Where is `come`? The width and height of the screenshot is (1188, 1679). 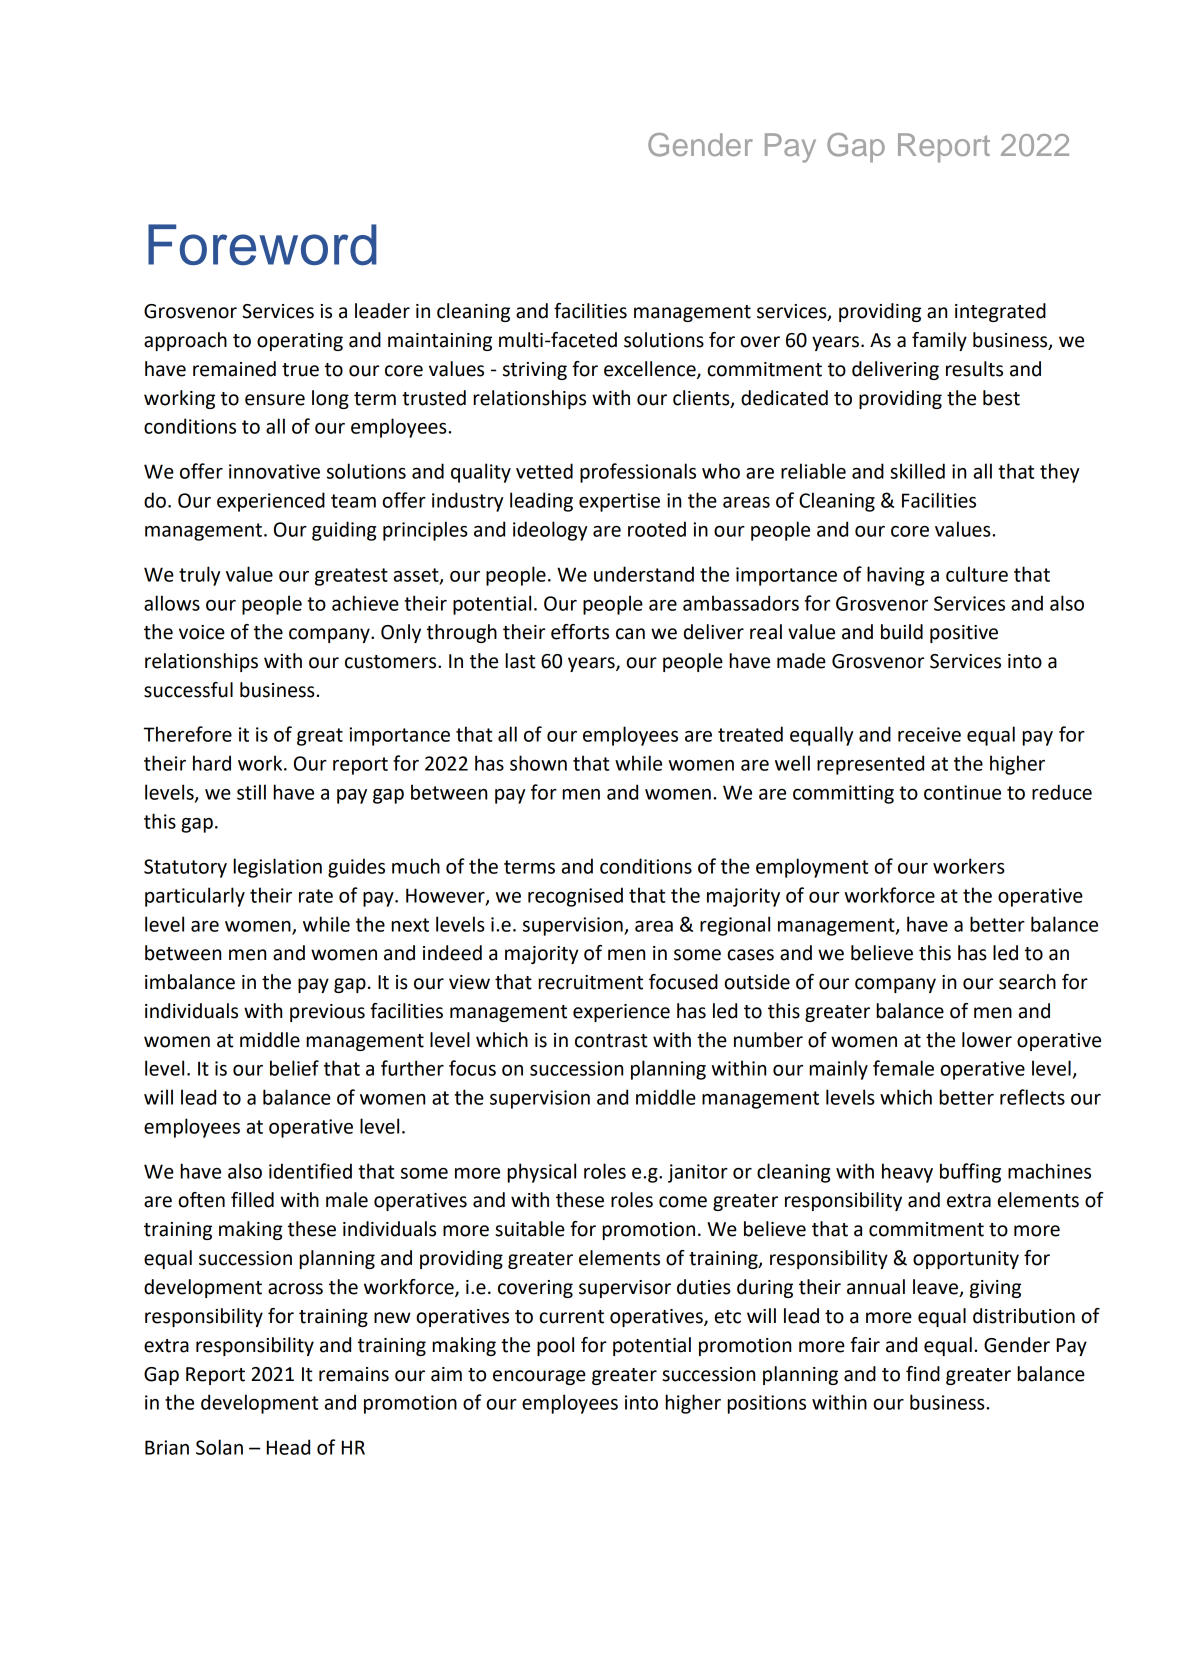
come is located at coordinates (683, 1202).
